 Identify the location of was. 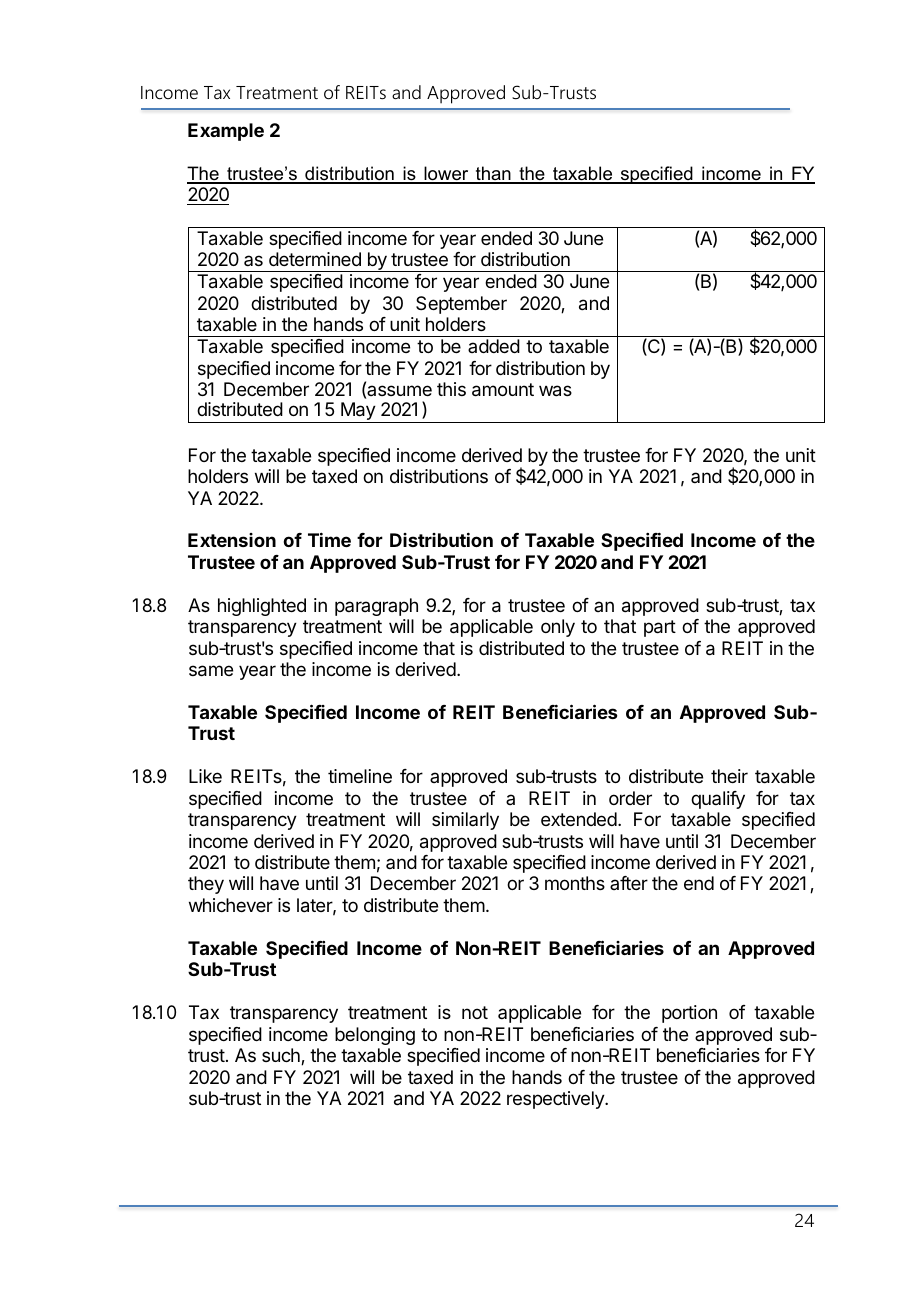
(555, 391).
